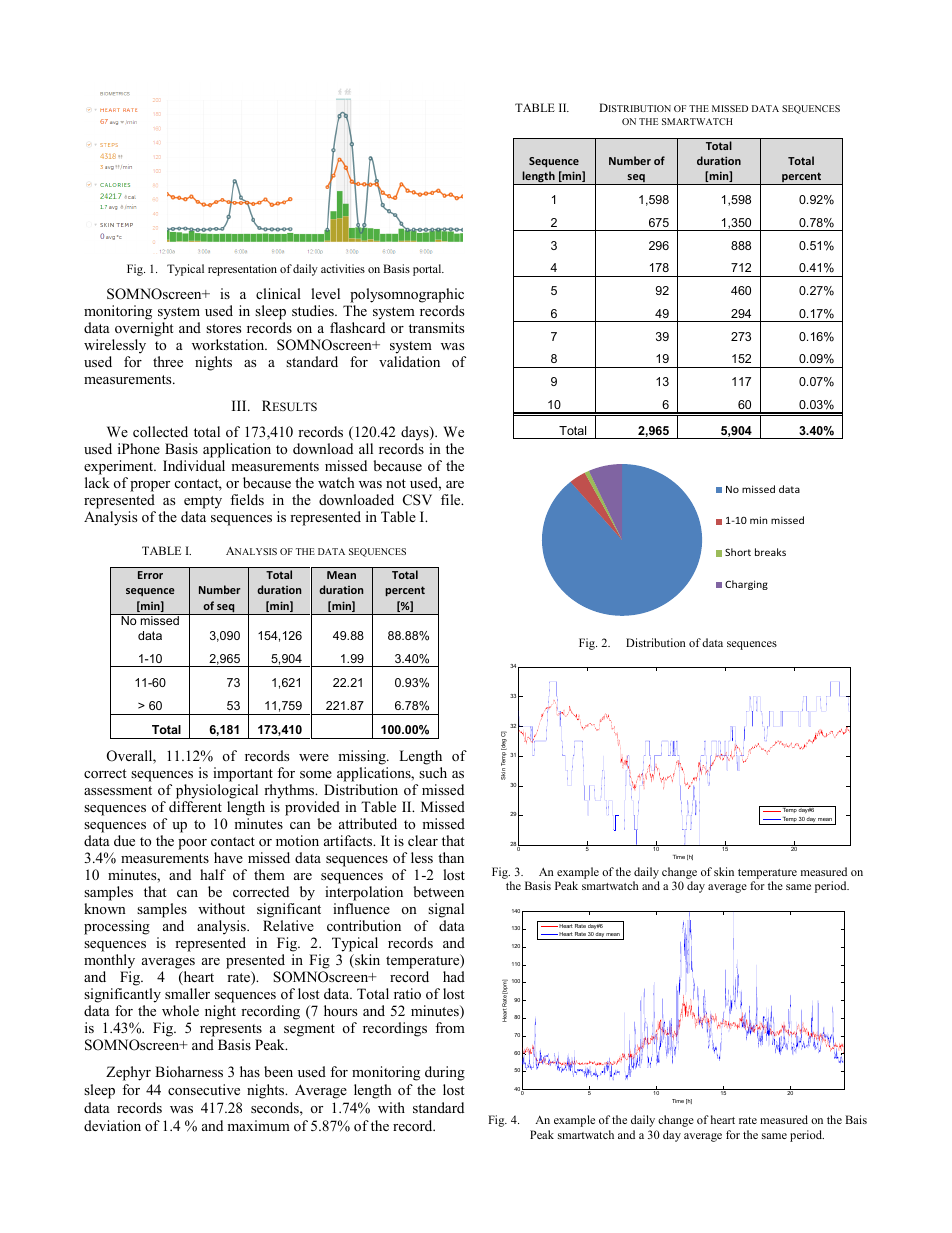  What do you see at coordinates (242, 270) in the page?
I see `representation` at bounding box center [242, 270].
